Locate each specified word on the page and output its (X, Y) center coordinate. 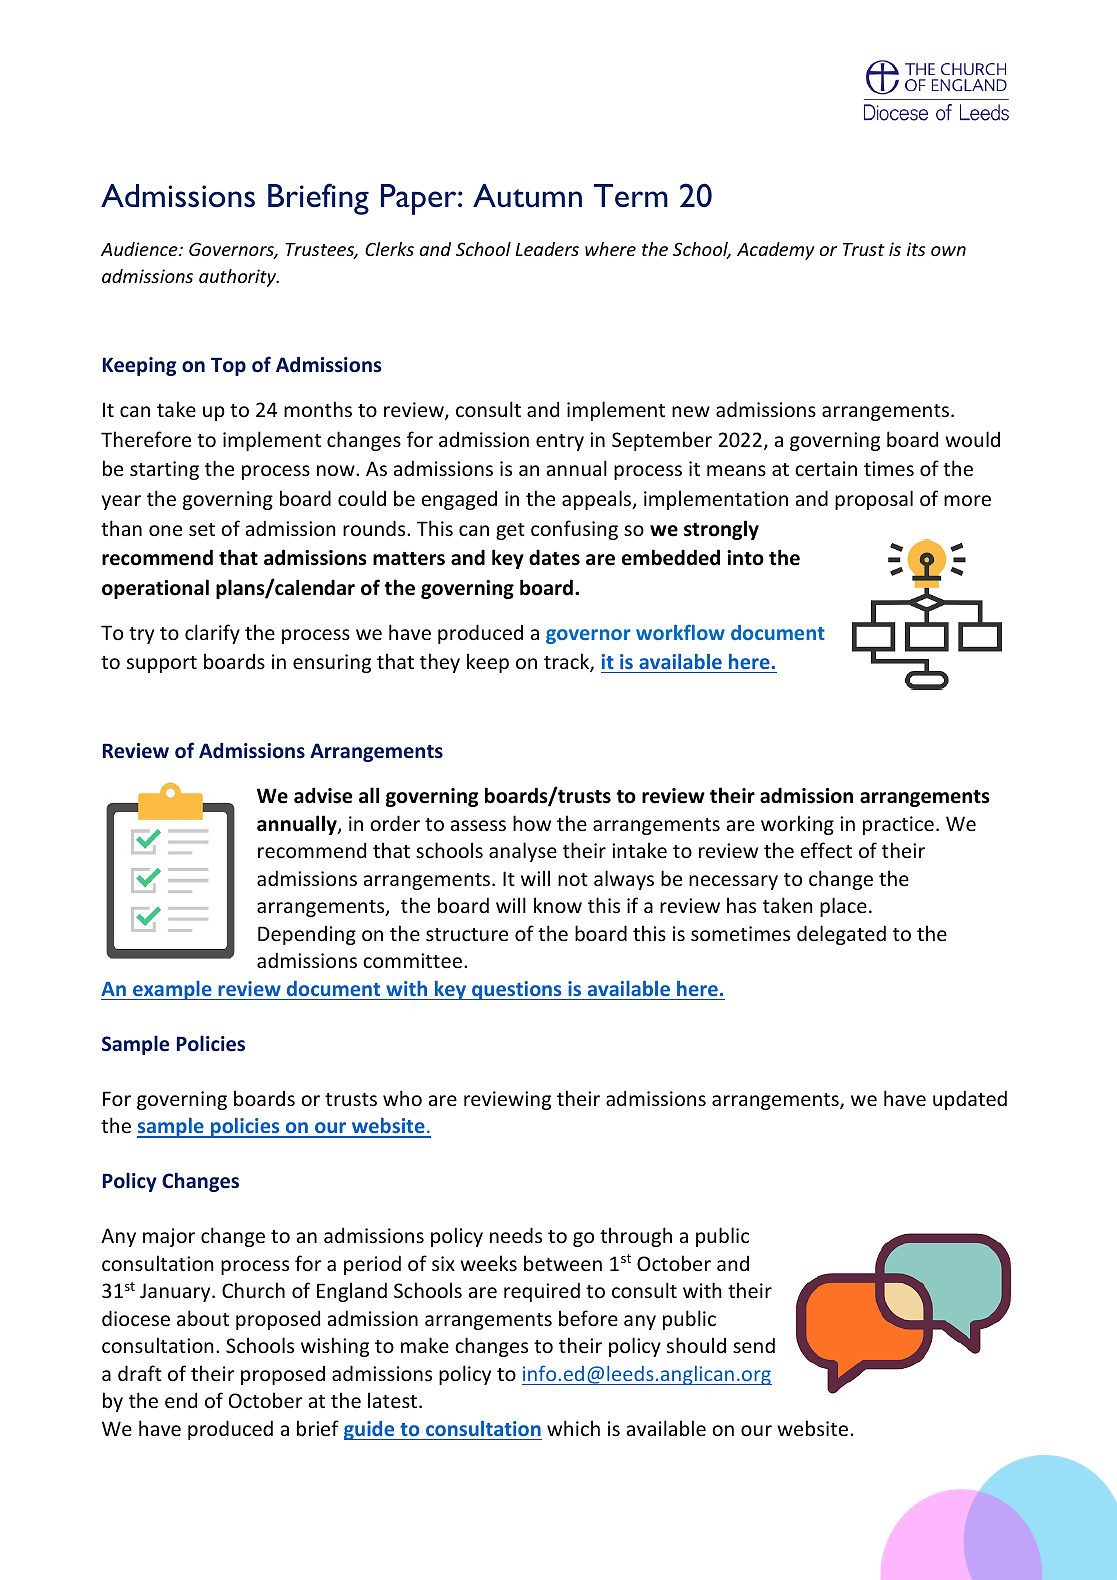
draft (140, 1373)
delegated (841, 935)
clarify (212, 634)
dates (554, 557)
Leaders (547, 249)
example (172, 990)
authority (238, 278)
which (573, 1428)
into (745, 558)
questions (517, 990)
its (916, 249)
